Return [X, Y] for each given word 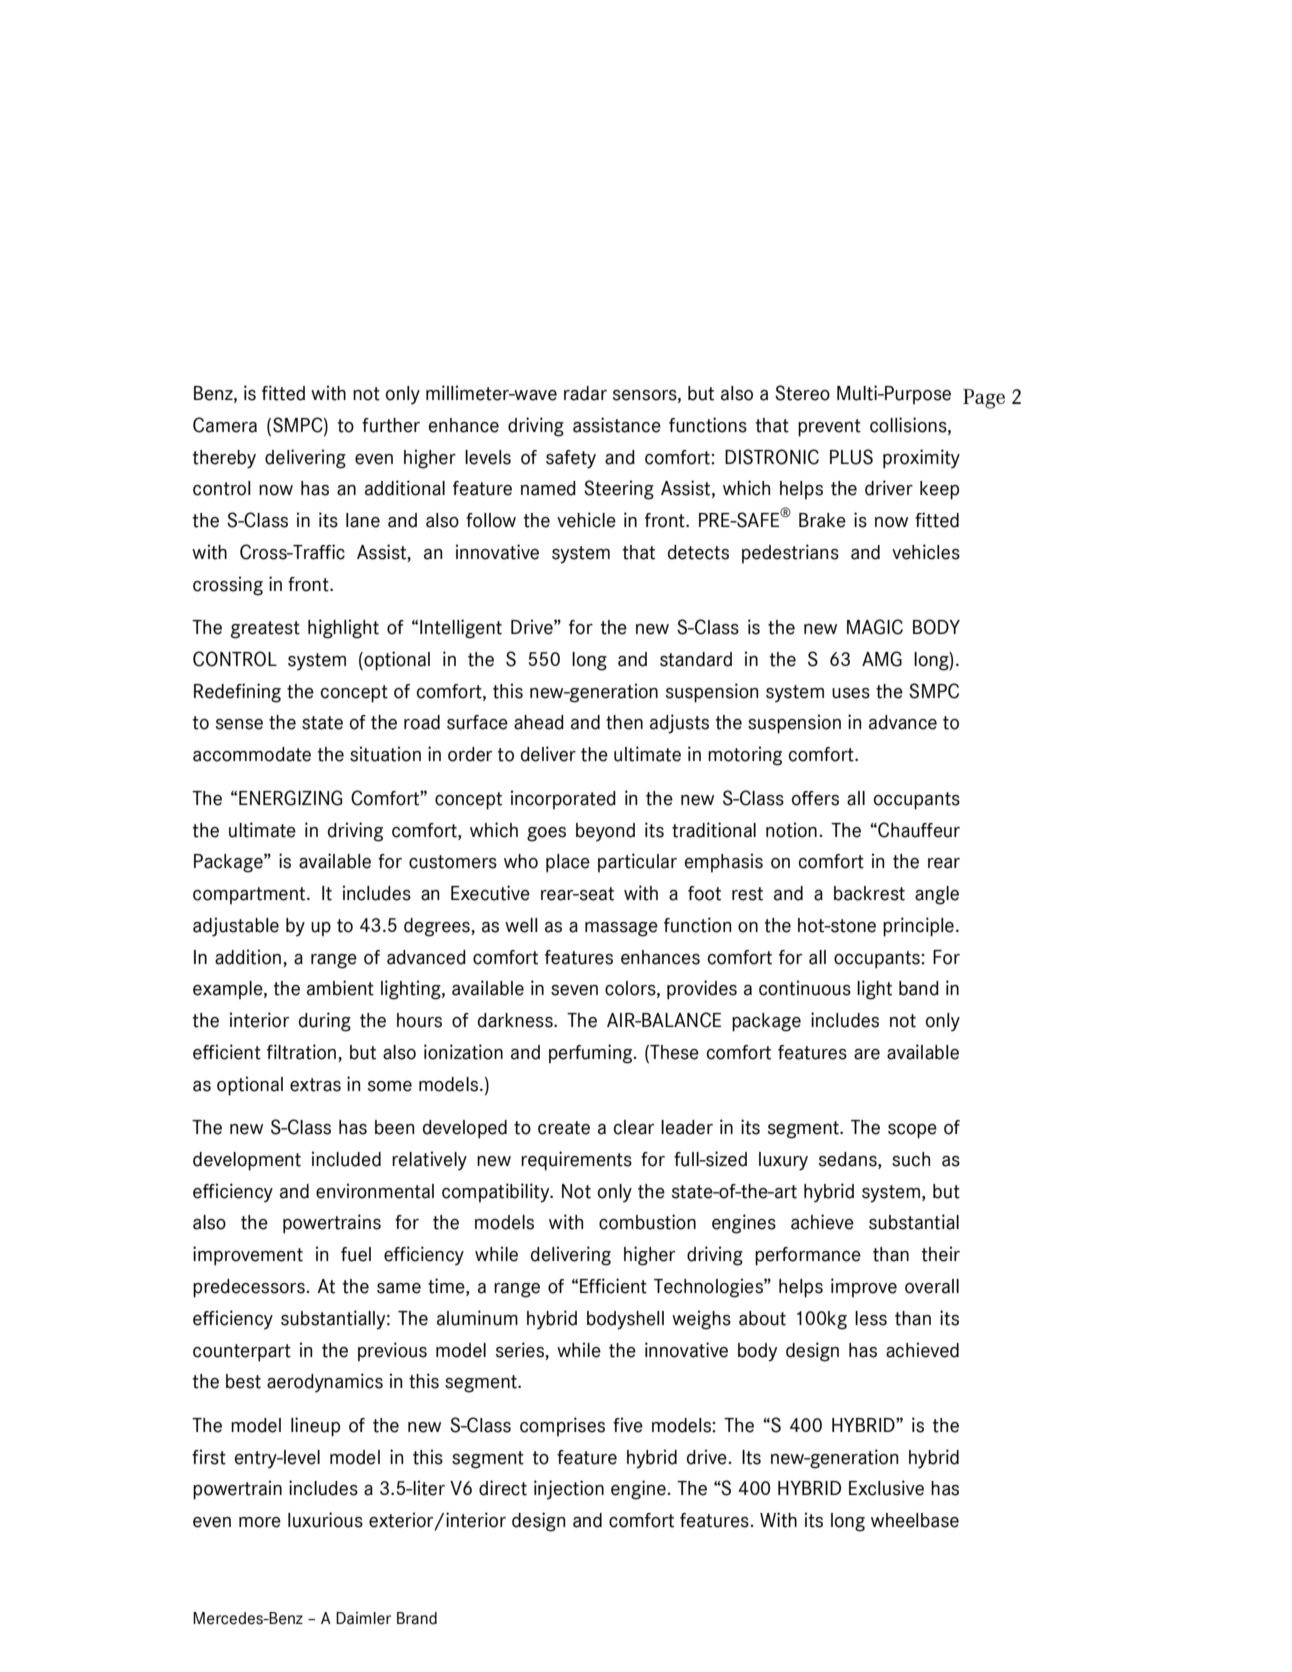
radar [585, 393]
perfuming [592, 1054]
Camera [225, 425]
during [325, 1022]
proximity [921, 459]
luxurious [325, 1520]
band [919, 988]
